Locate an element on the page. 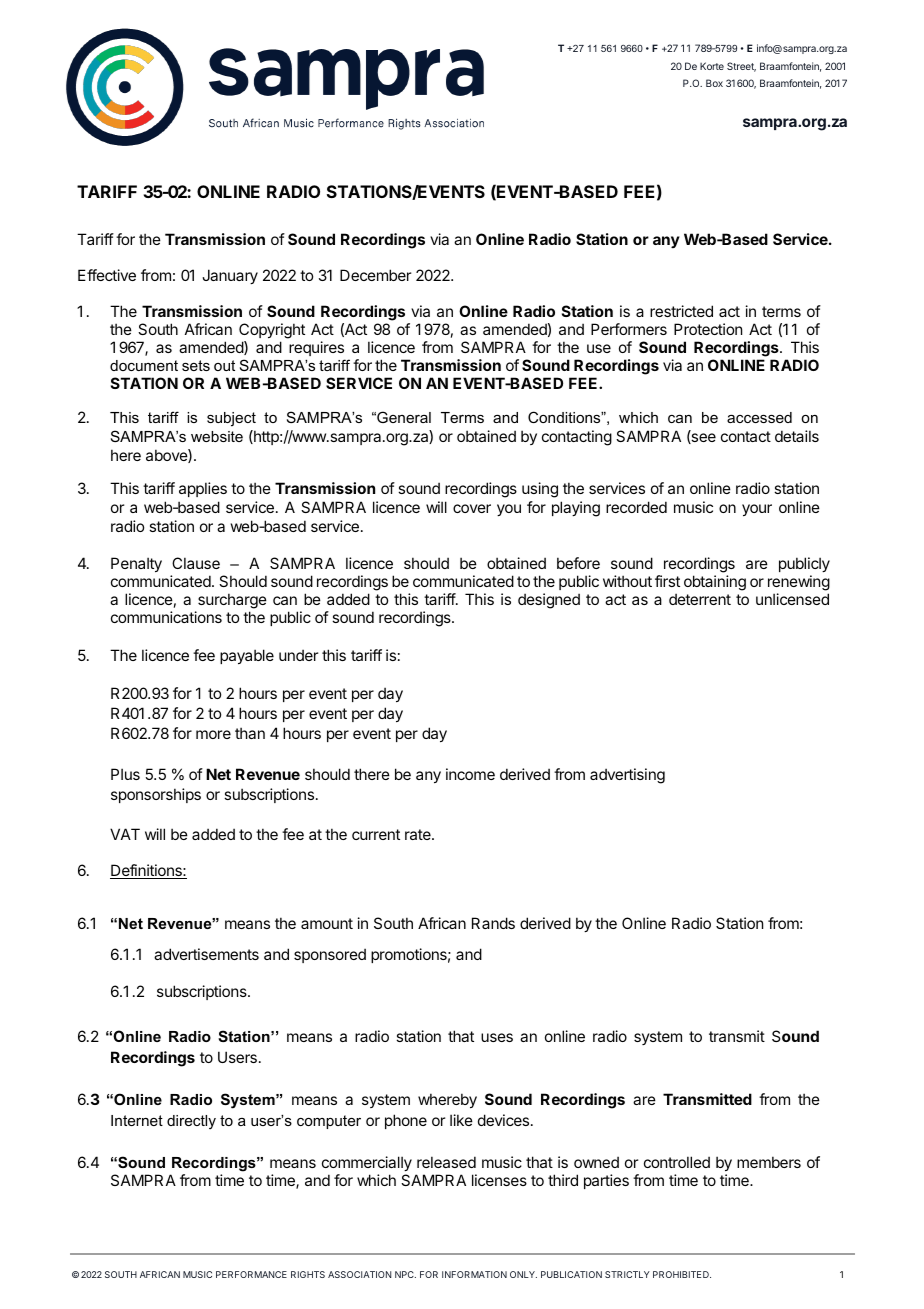  cover is located at coordinates (472, 508).
